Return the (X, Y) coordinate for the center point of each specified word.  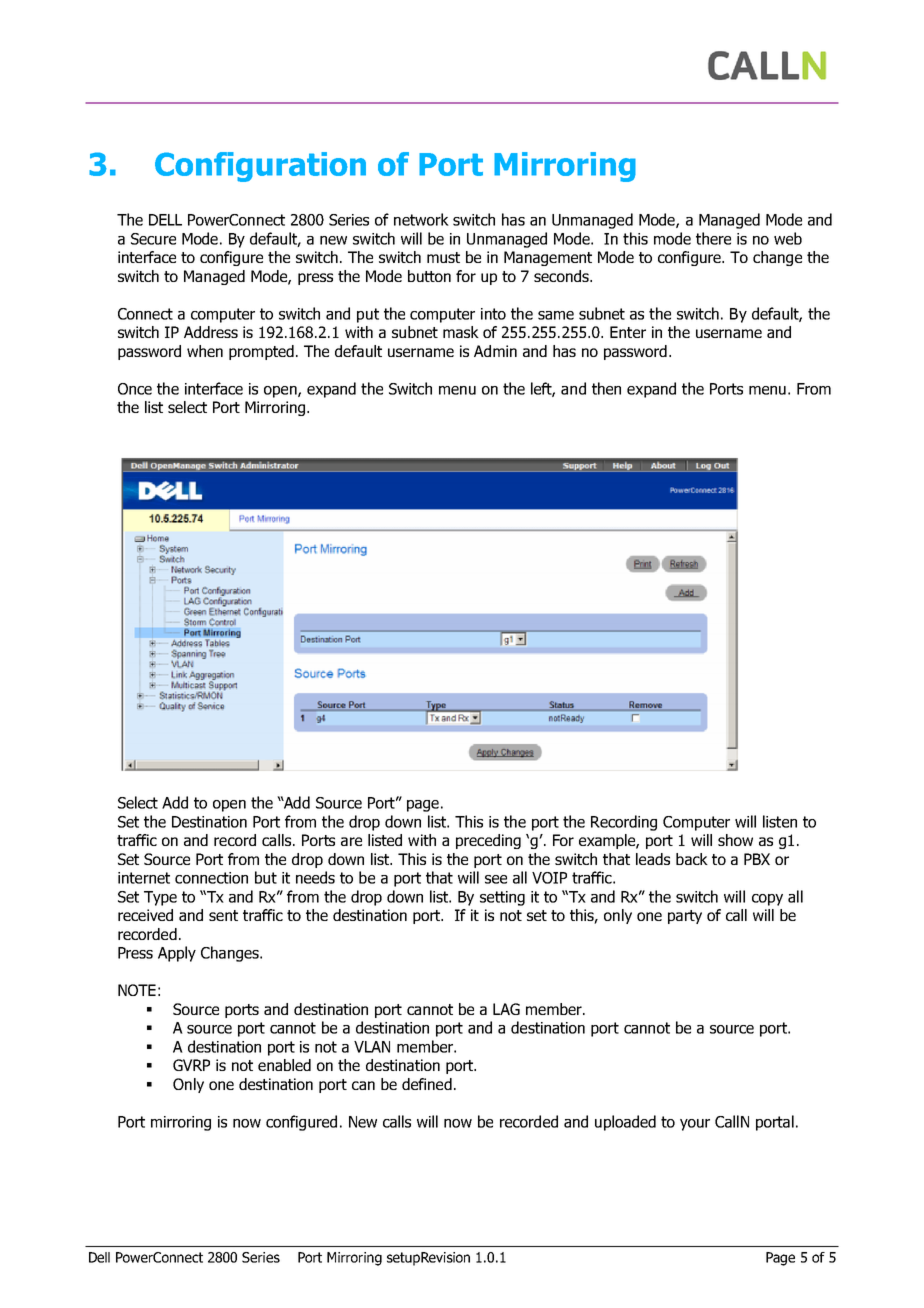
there (713, 238)
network (421, 219)
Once (135, 389)
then (606, 388)
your (695, 1125)
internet (144, 878)
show (735, 840)
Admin (495, 351)
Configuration (260, 167)
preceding (488, 841)
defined (427, 1084)
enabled (284, 1065)
